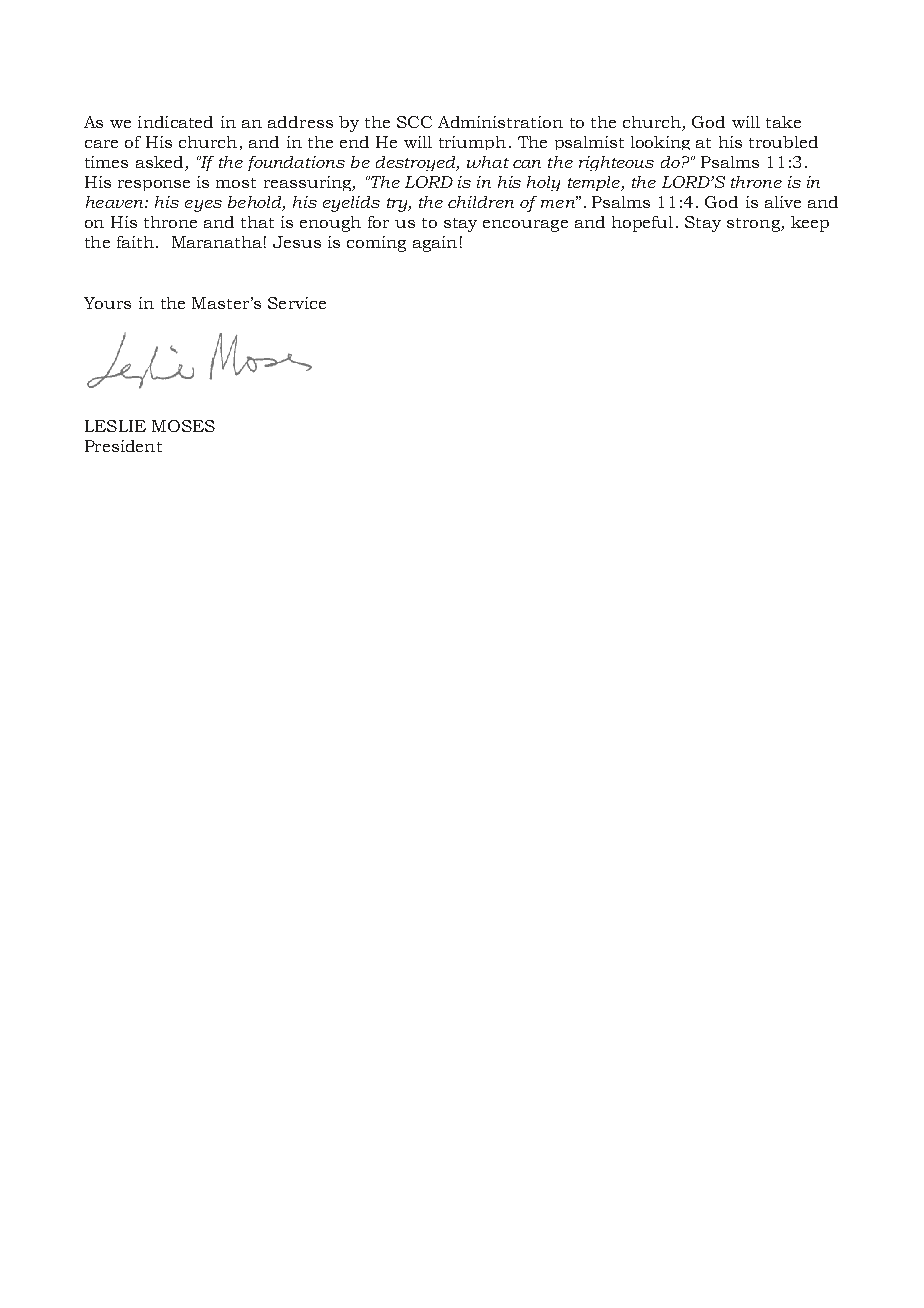 This document has width=924, height=1308. Describe the element at coordinates (107, 303) in the document. I see `Yours` at that location.
